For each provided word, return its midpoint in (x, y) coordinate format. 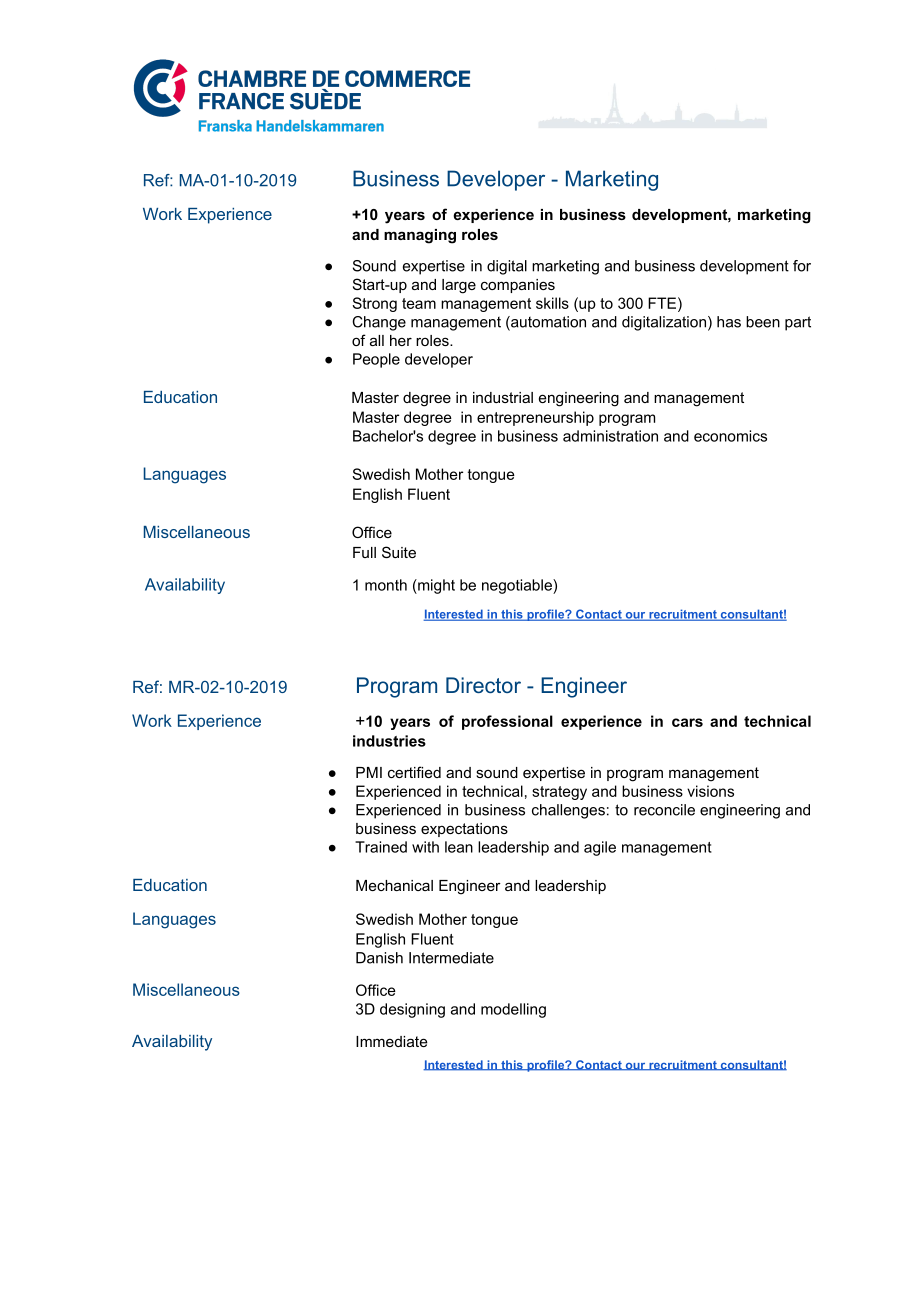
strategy (559, 793)
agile (600, 848)
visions (710, 791)
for (802, 266)
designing (412, 1010)
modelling (513, 1010)
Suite (399, 552)
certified (414, 772)
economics (730, 436)
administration (610, 436)
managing (420, 236)
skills (552, 303)
